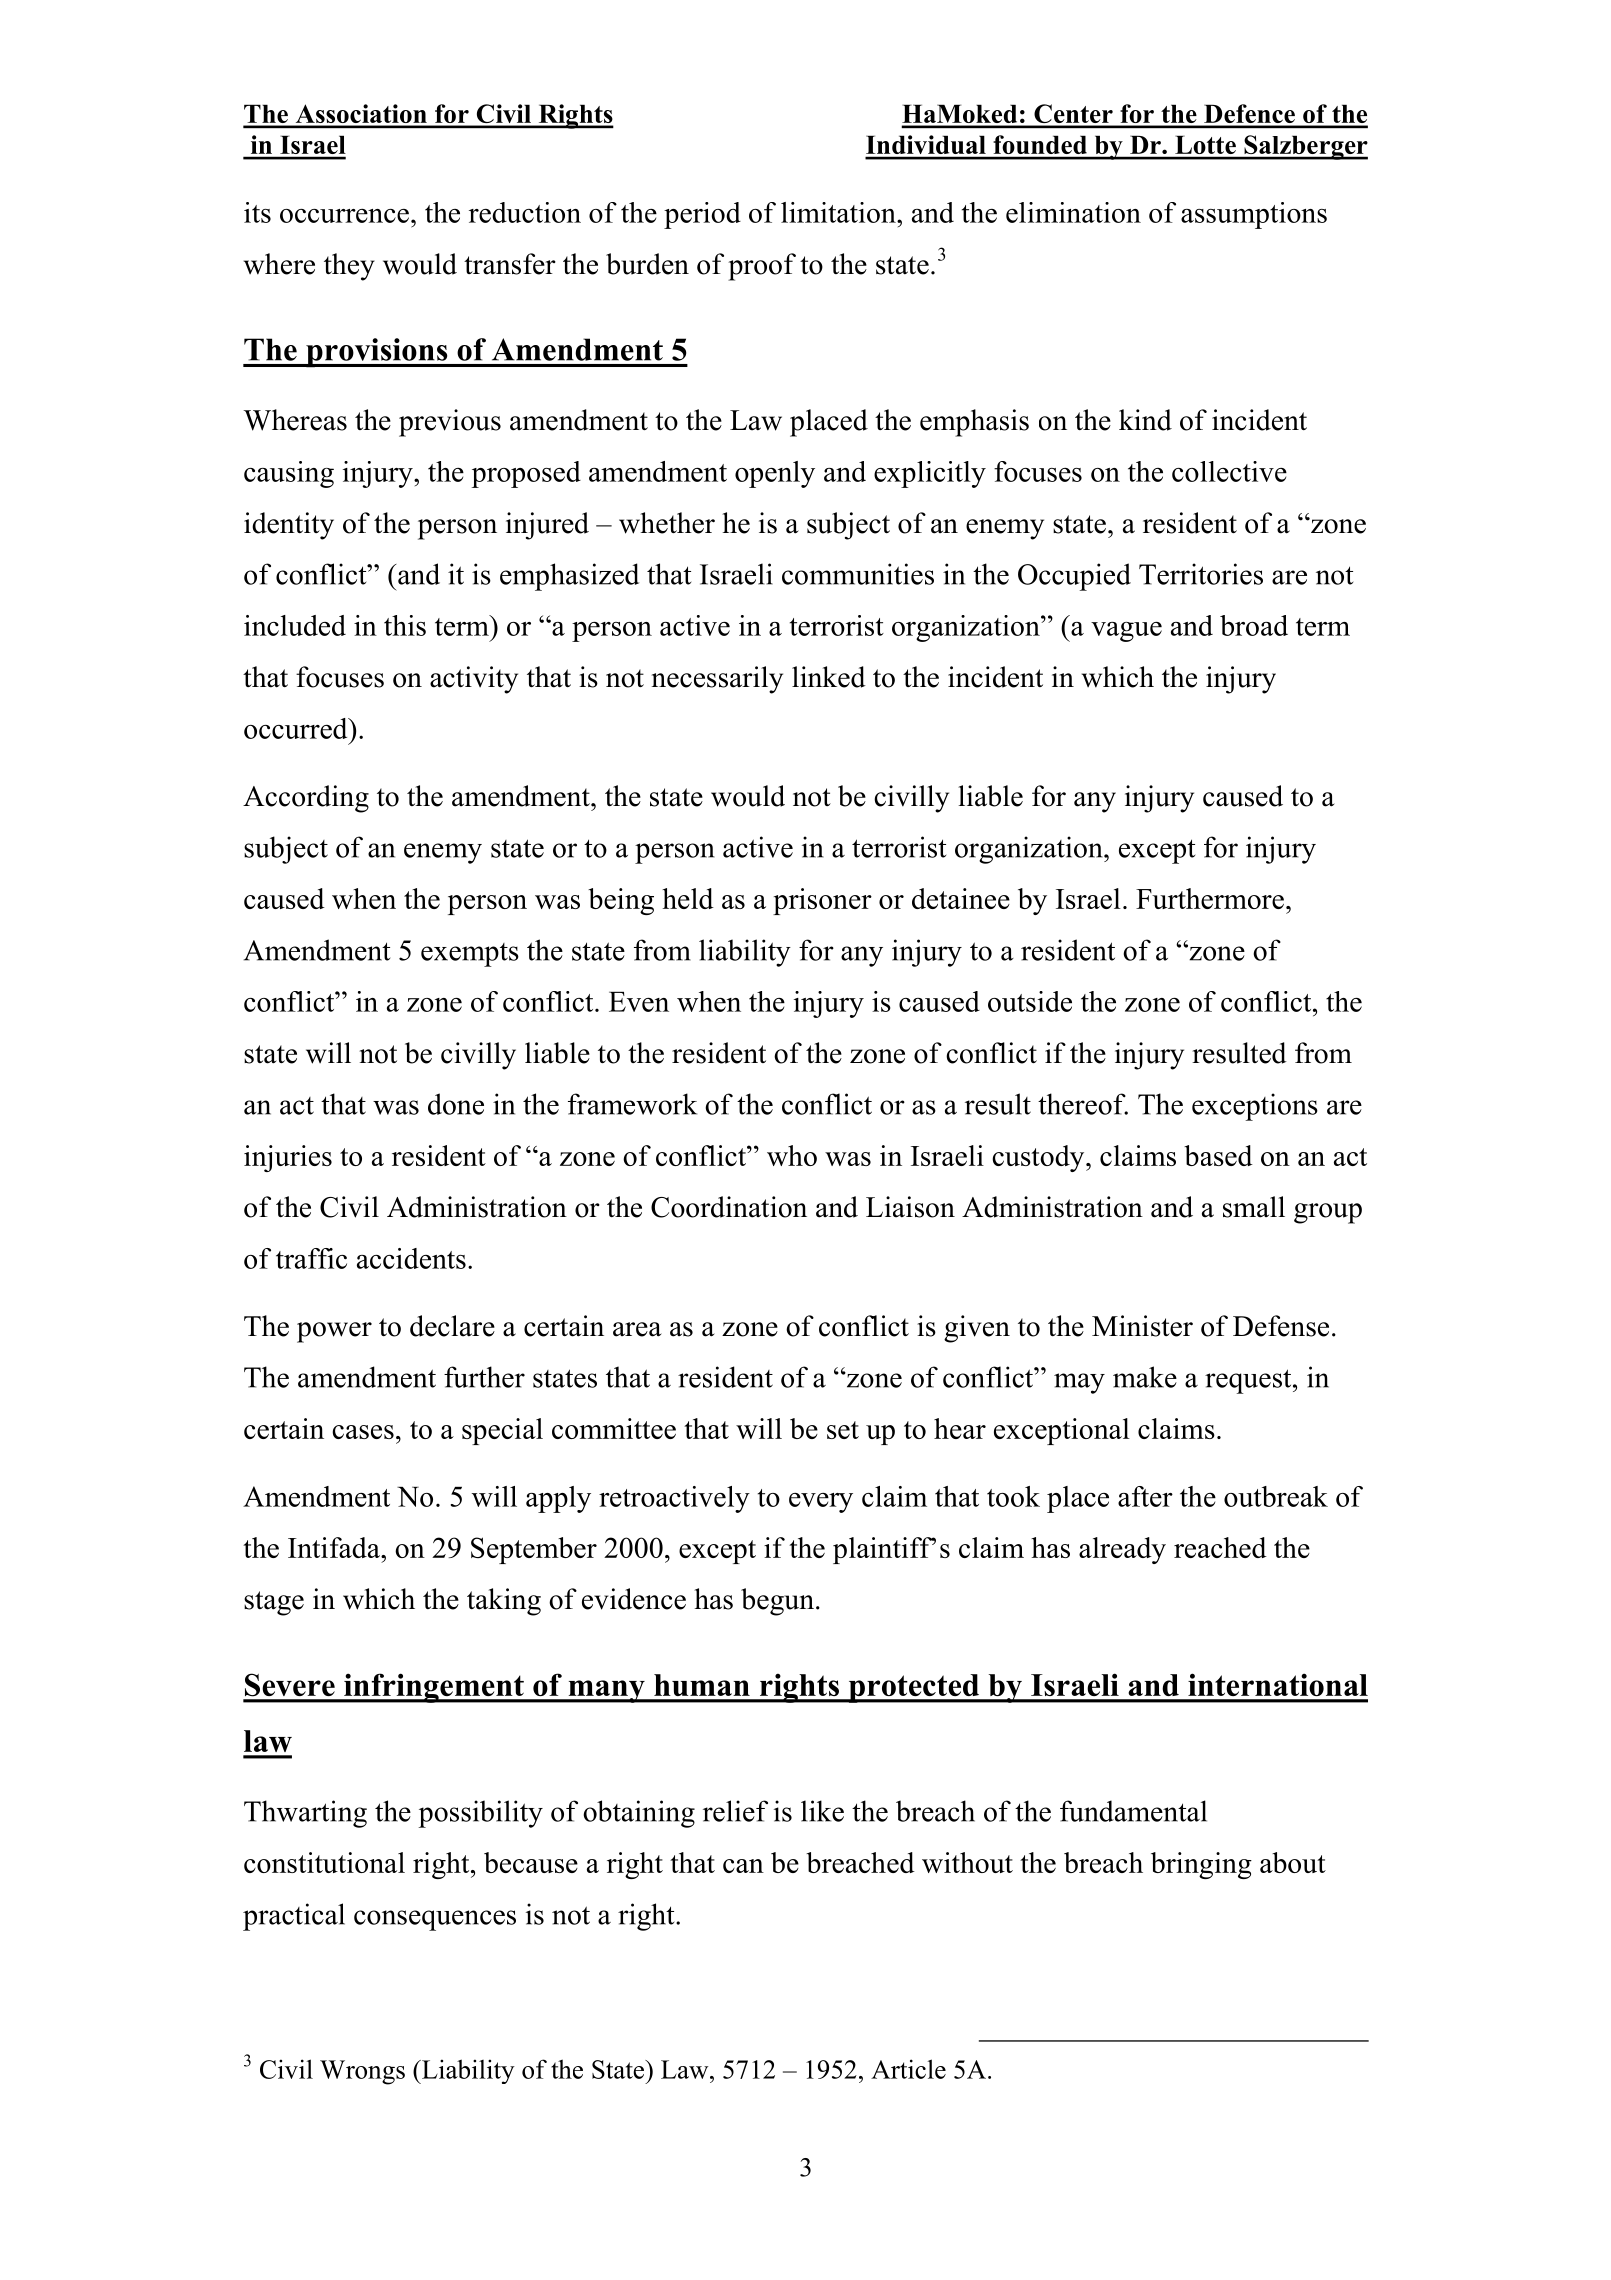 This page has height=2280, width=1611. What do you see at coordinates (362, 2072) in the page?
I see `Wrongs` at bounding box center [362, 2072].
